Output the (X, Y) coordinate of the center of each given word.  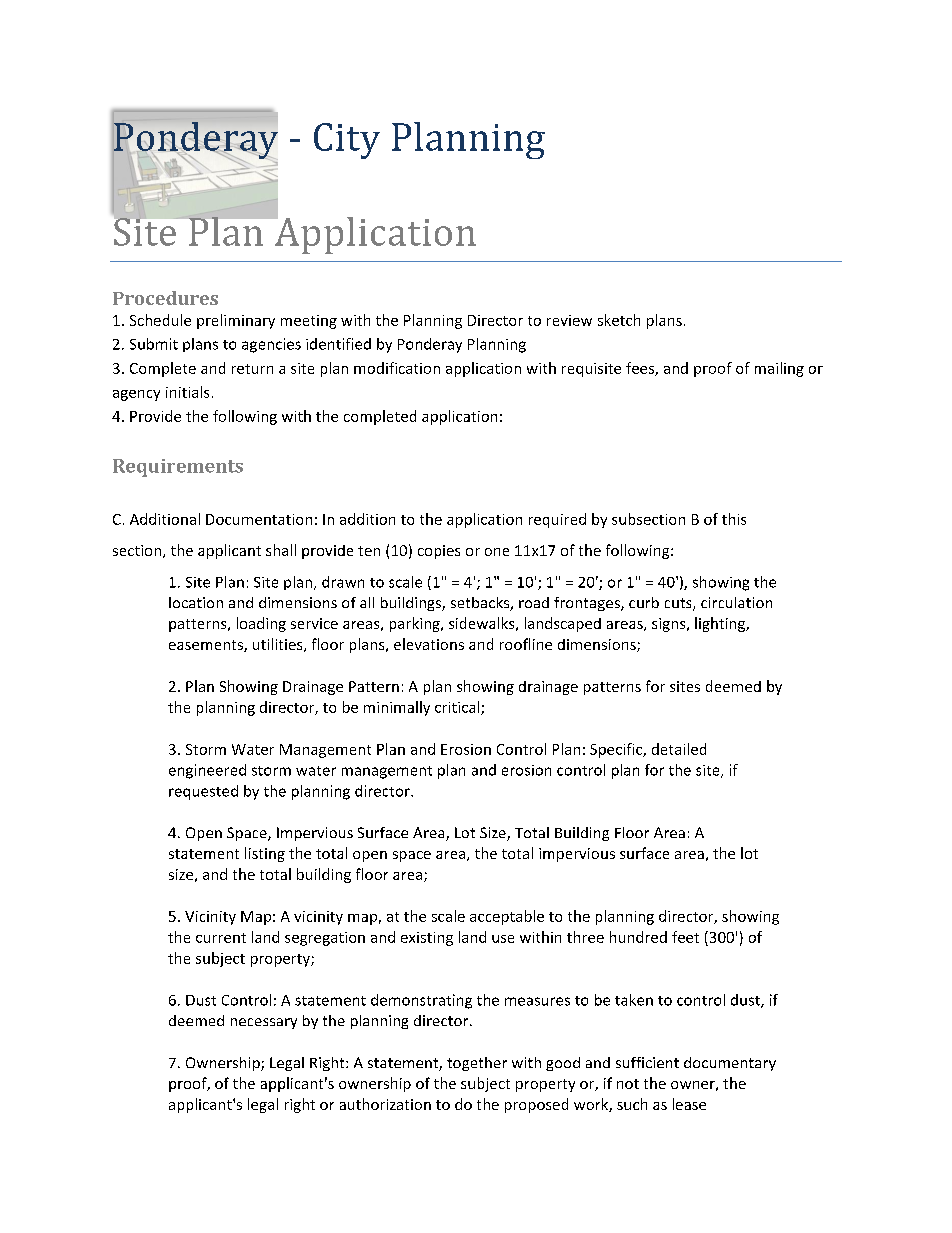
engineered (207, 771)
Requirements (178, 468)
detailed (679, 749)
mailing (779, 369)
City (347, 141)
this (734, 519)
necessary (264, 1023)
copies (439, 552)
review (569, 320)
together (477, 1064)
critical (458, 708)
